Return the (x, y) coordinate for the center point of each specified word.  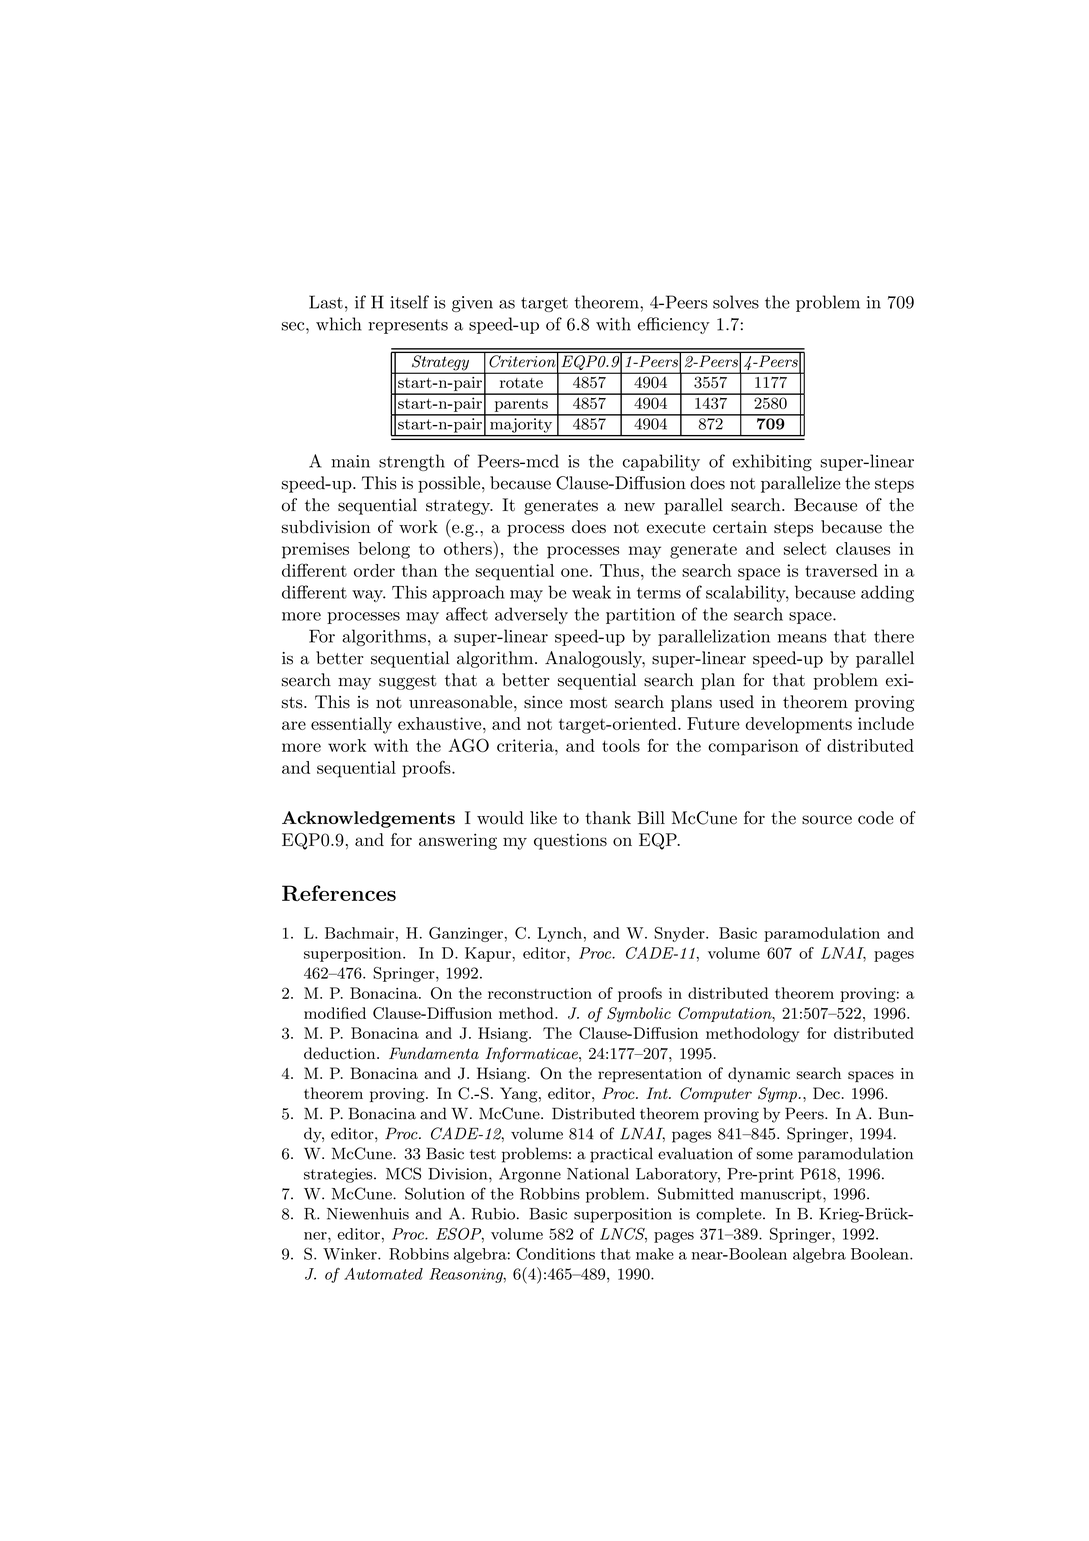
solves (736, 302)
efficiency (674, 325)
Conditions (555, 1253)
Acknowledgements (368, 819)
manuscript (782, 1195)
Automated (383, 1274)
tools (621, 745)
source (827, 820)
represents (408, 326)
